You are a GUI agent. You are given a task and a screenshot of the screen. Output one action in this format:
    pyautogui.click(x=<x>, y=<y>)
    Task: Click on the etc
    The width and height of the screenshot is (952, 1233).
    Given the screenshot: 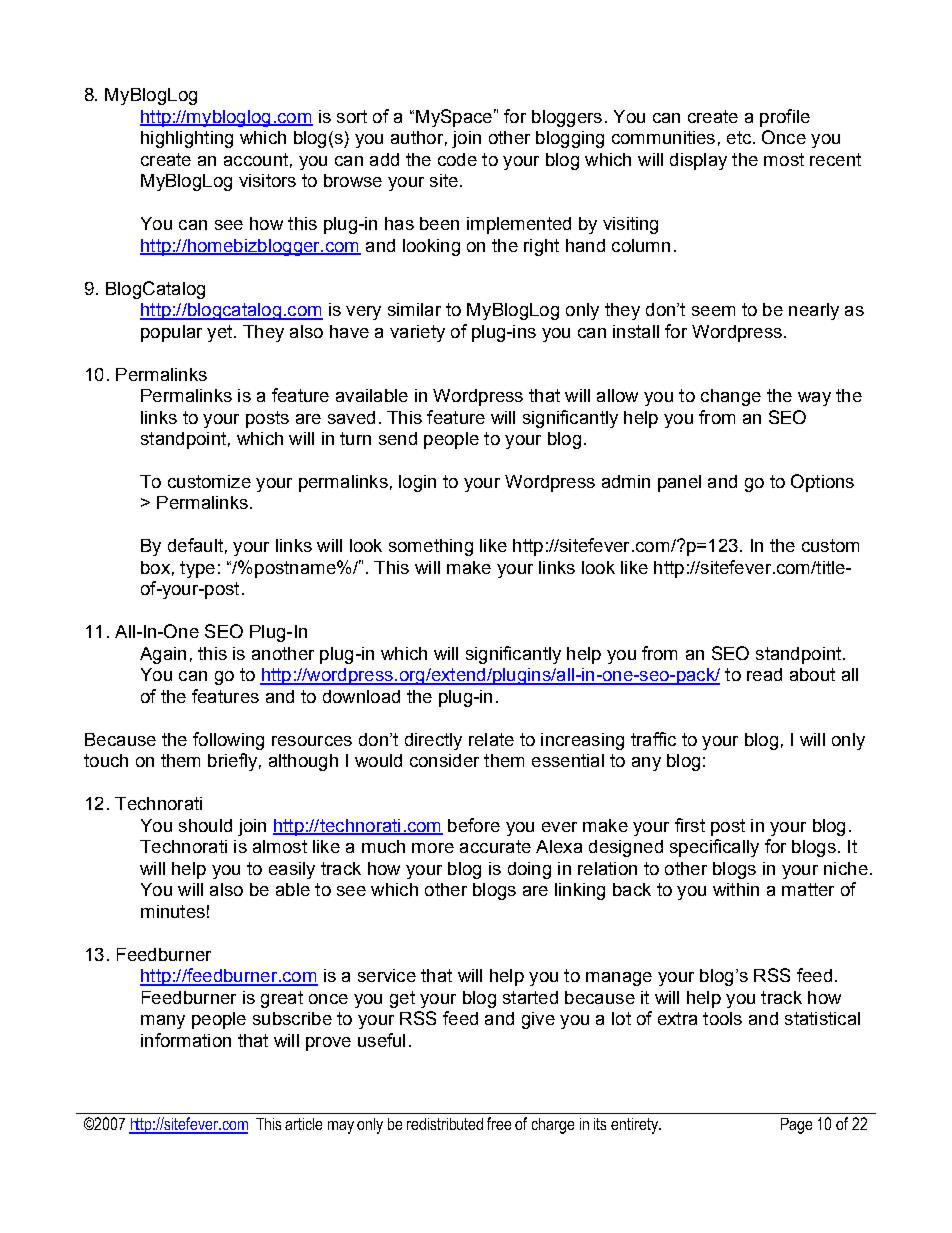 What is the action you would take?
    pyautogui.click(x=739, y=137)
